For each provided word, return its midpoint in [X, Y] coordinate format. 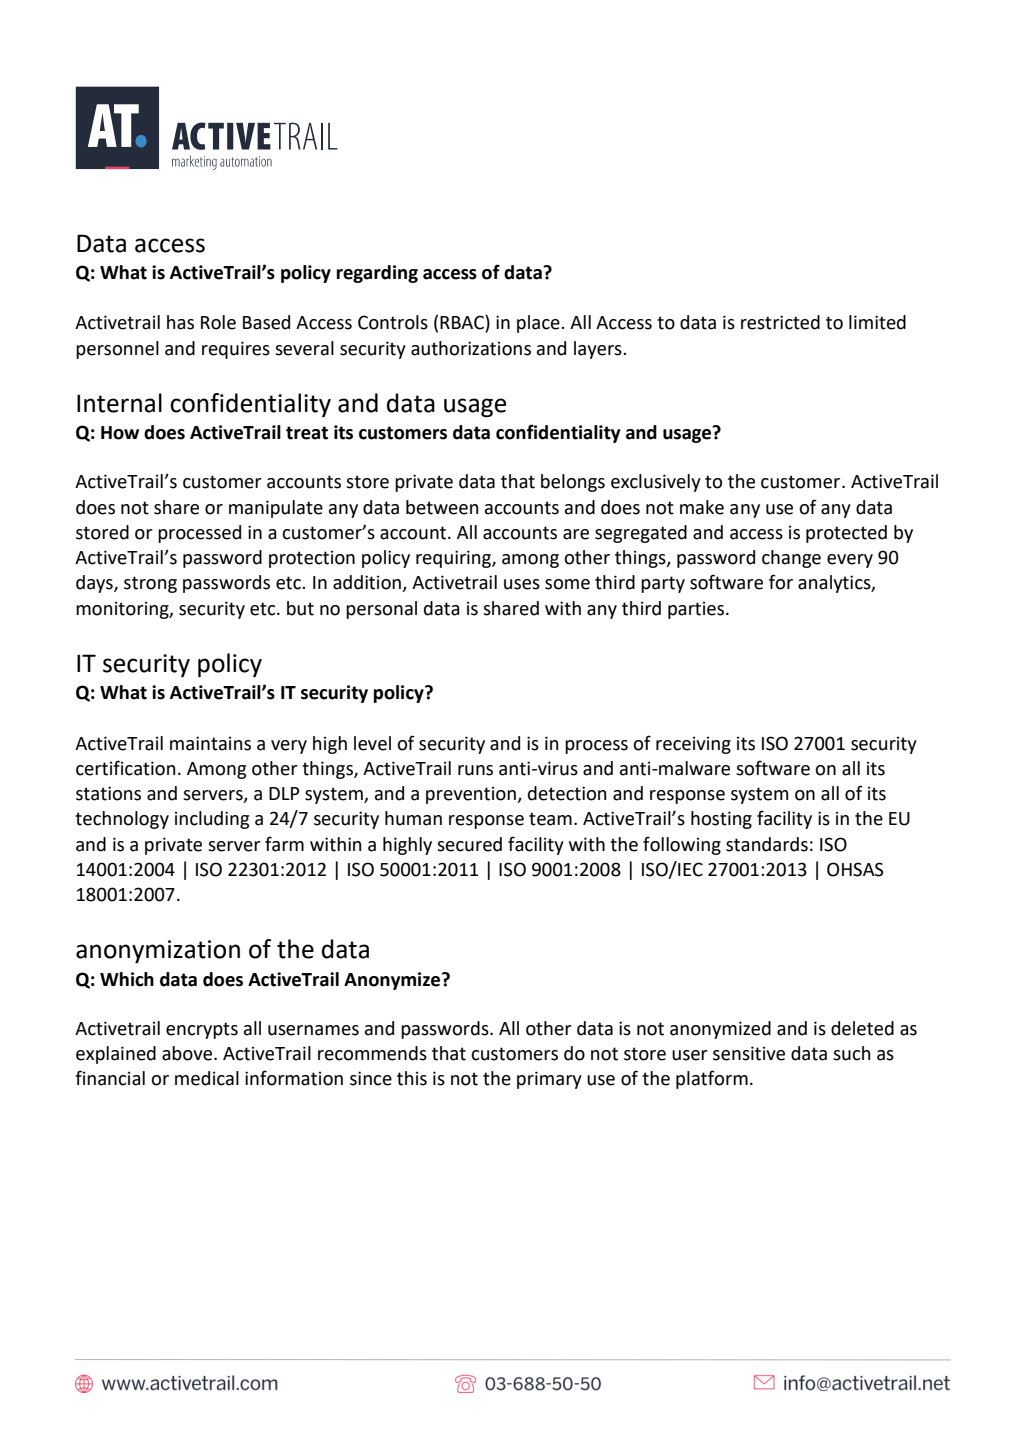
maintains [210, 743]
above [188, 1053]
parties [697, 610]
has [180, 322]
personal [381, 610]
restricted [780, 322]
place [539, 324]
